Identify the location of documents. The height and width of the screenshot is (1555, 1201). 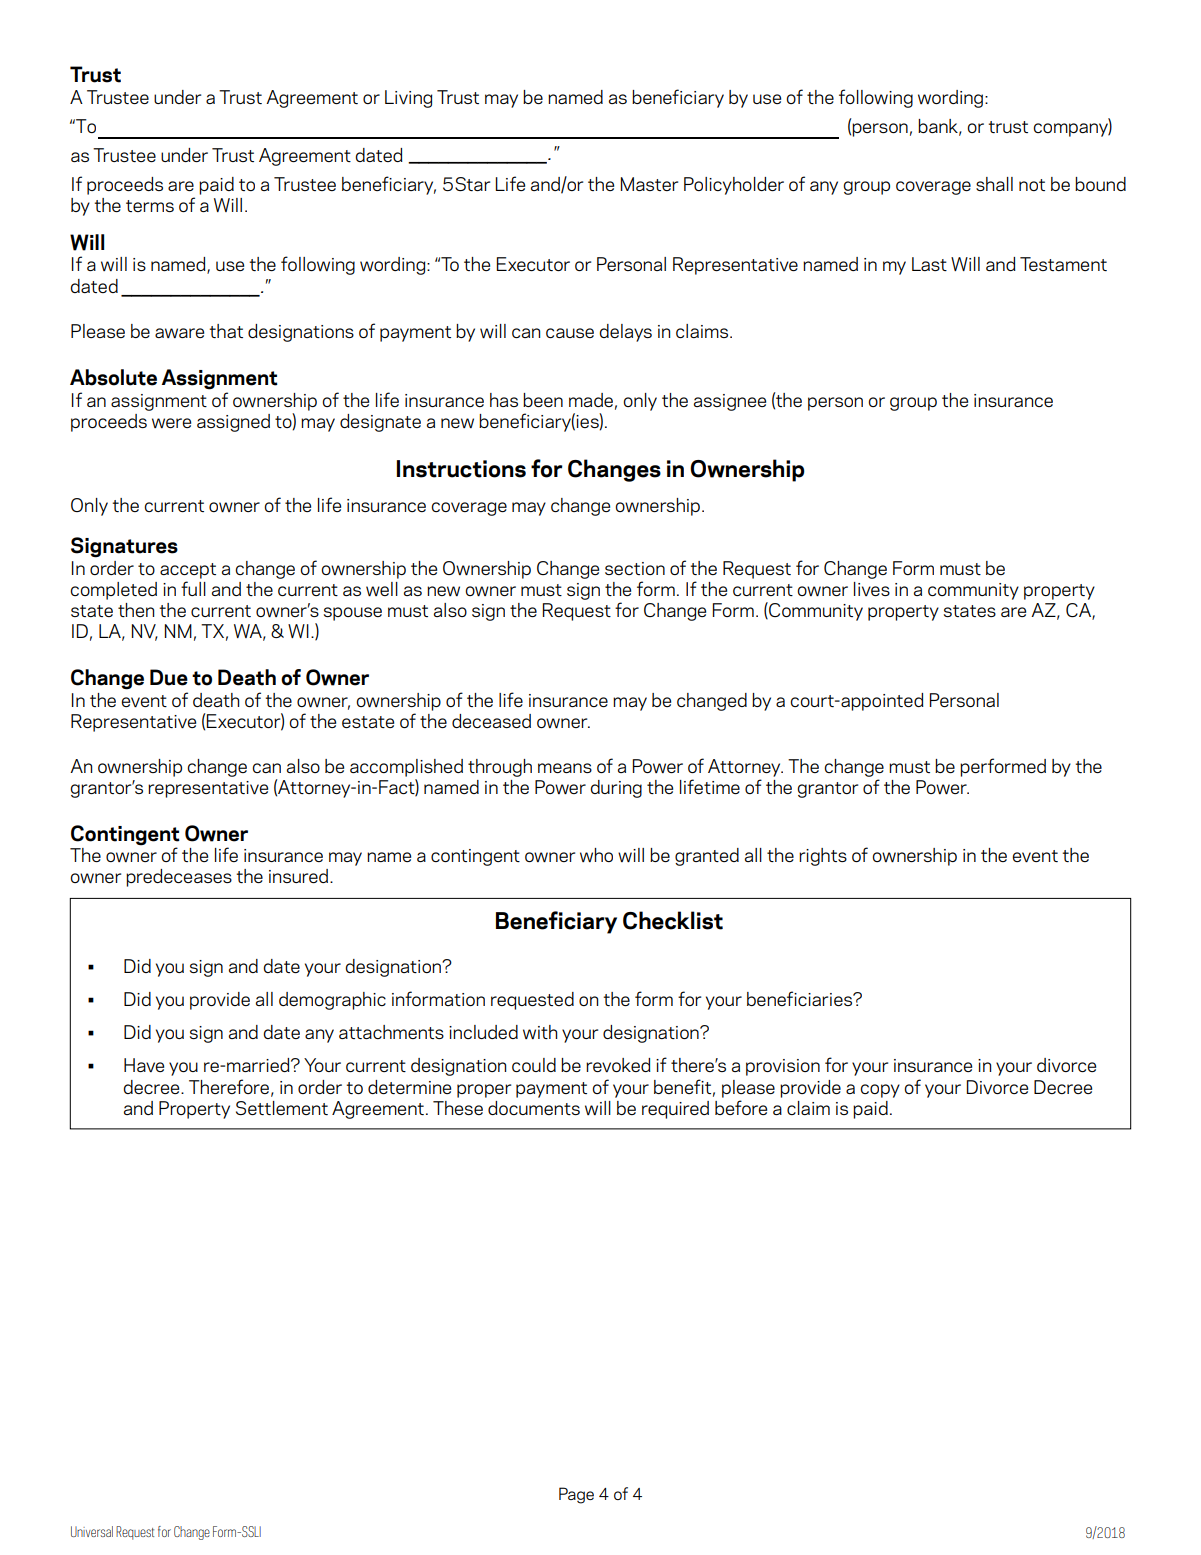
(534, 1108).
